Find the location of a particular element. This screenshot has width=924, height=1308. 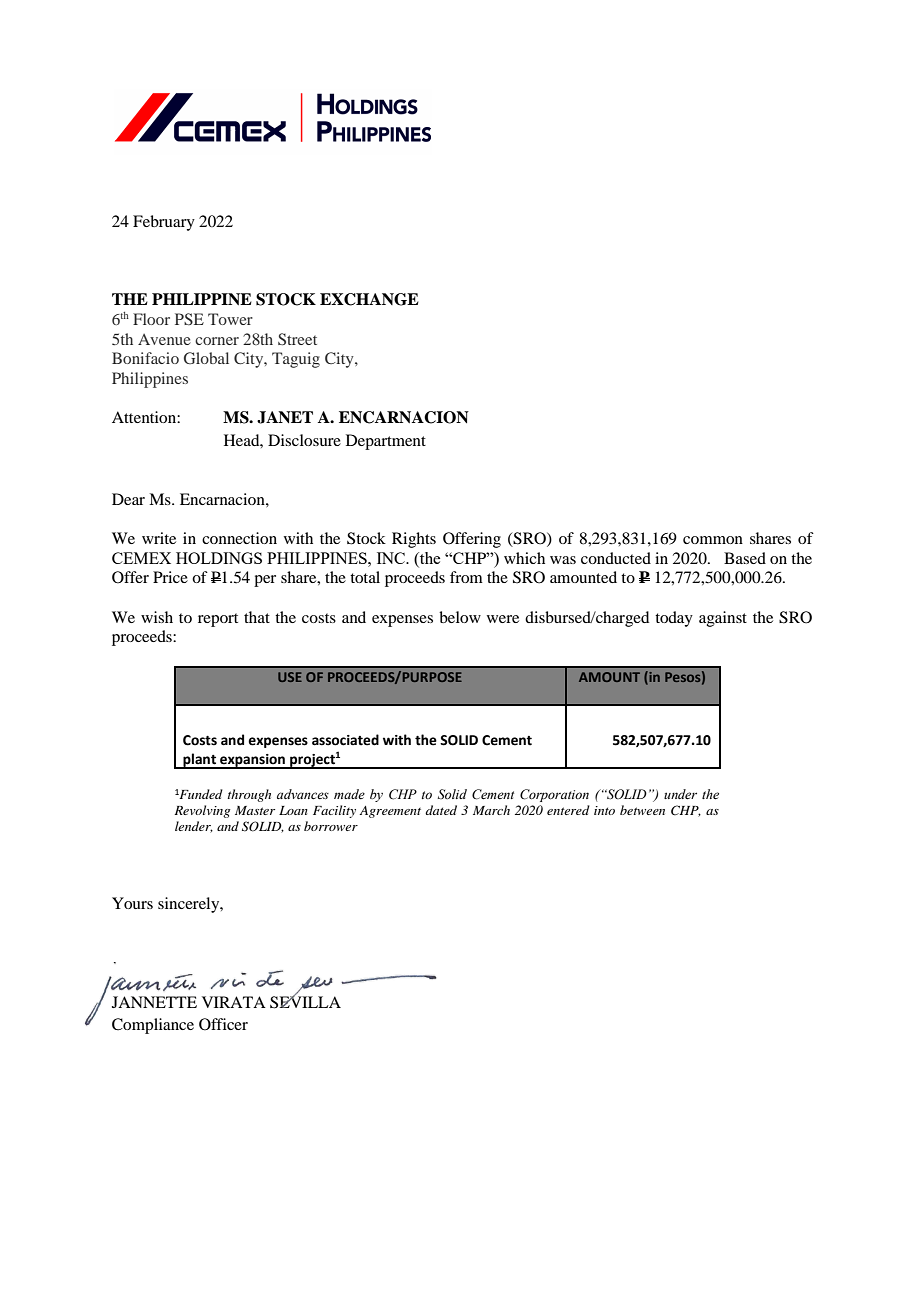

report is located at coordinates (218, 620).
